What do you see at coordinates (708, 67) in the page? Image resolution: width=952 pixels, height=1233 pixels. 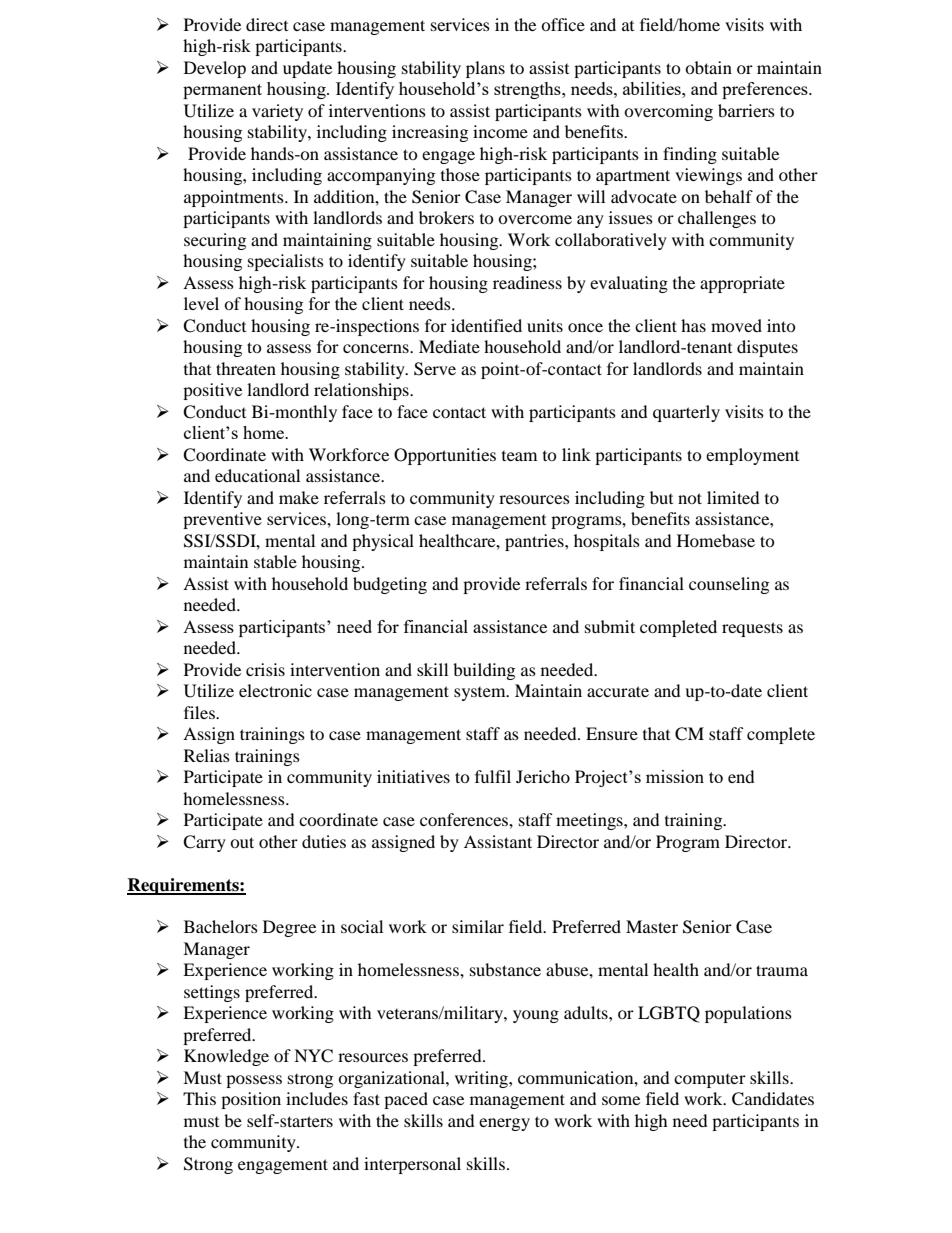 I see `obtain` at bounding box center [708, 67].
